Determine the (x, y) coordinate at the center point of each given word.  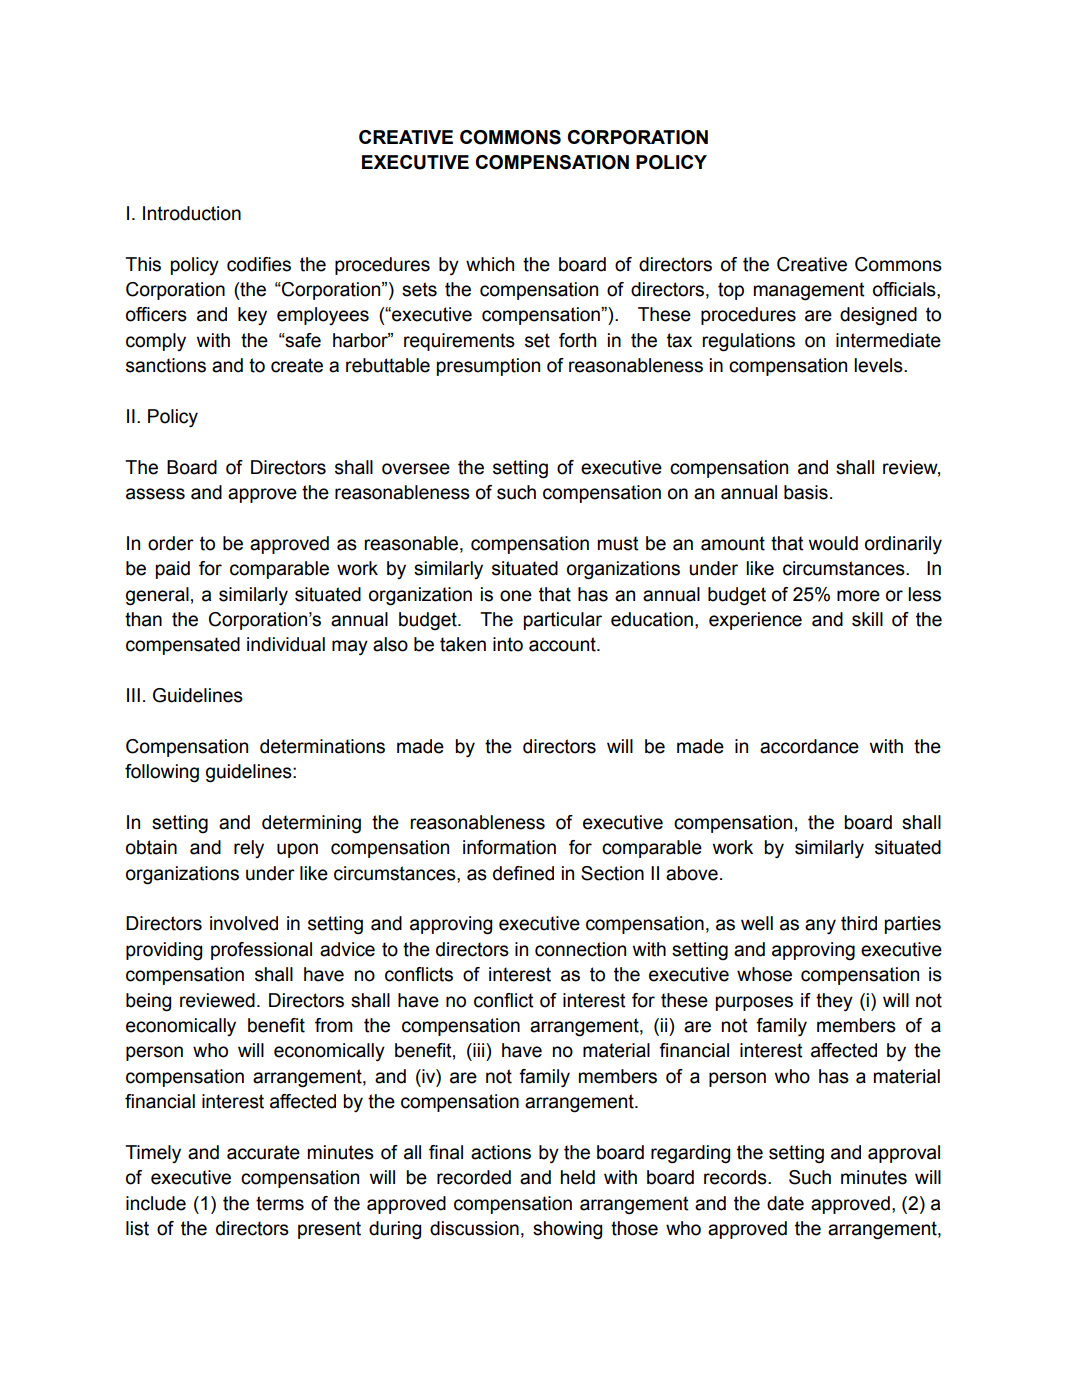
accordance (809, 746)
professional (261, 951)
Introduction (192, 213)
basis (806, 492)
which (490, 264)
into (508, 644)
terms (280, 1203)
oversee (416, 469)
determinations (322, 746)
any (820, 926)
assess (155, 494)
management (809, 291)
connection (580, 949)
